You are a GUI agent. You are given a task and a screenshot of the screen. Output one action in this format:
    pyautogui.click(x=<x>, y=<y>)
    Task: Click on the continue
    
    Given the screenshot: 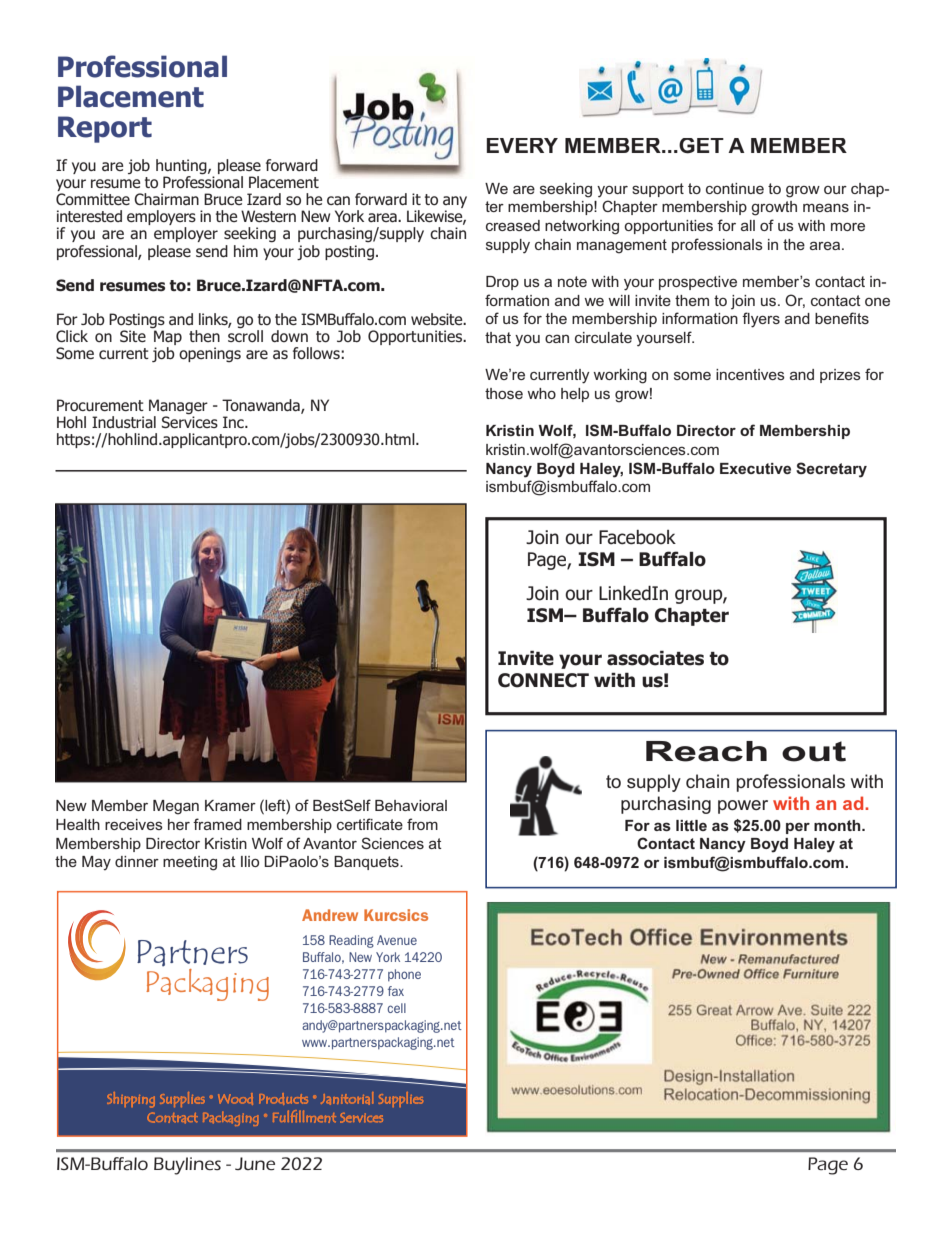 What is the action you would take?
    pyautogui.click(x=735, y=188)
